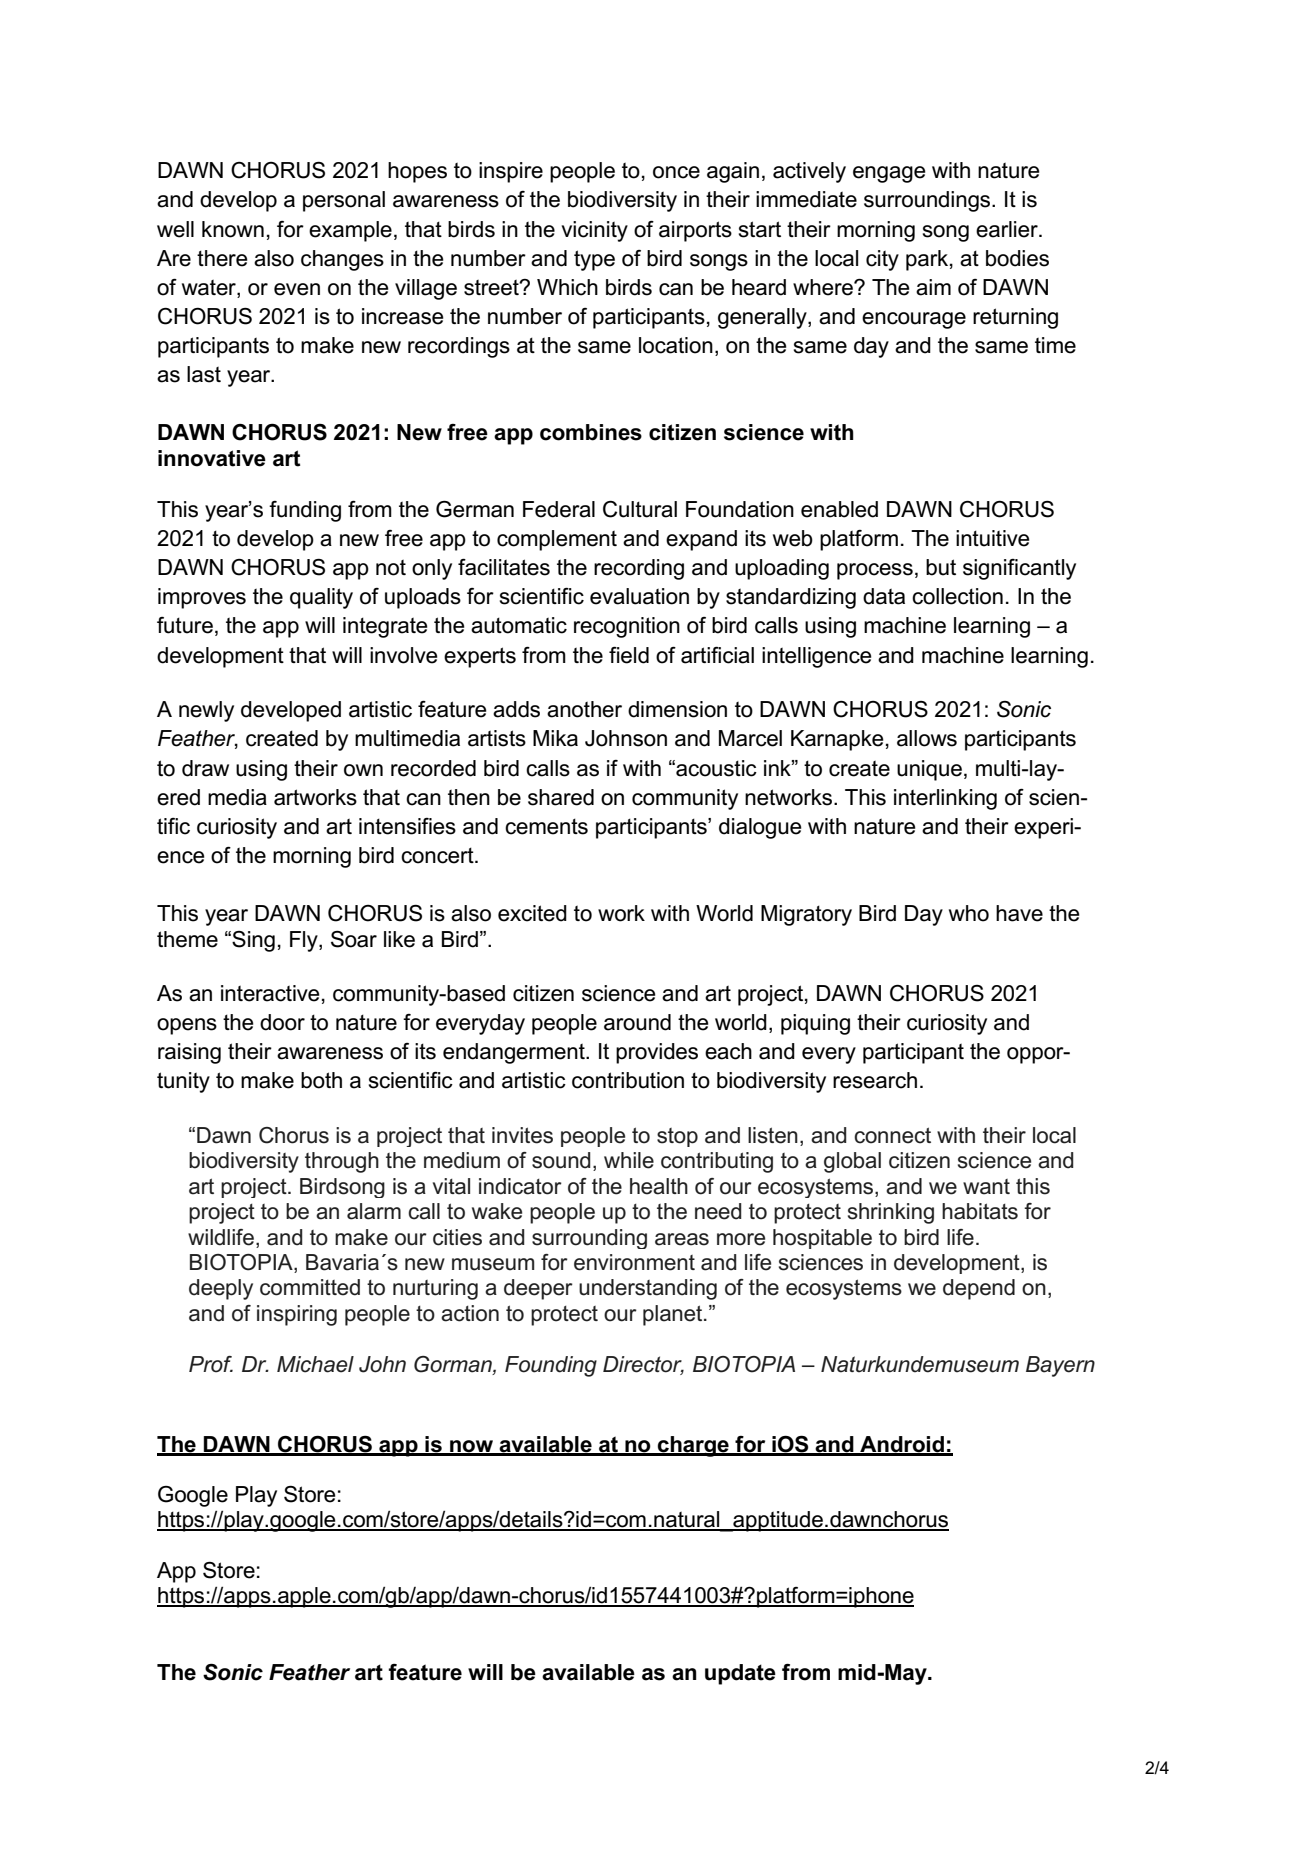 Image resolution: width=1313 pixels, height=1857 pixels. What do you see at coordinates (969, 913) in the screenshot?
I see `who` at bounding box center [969, 913].
